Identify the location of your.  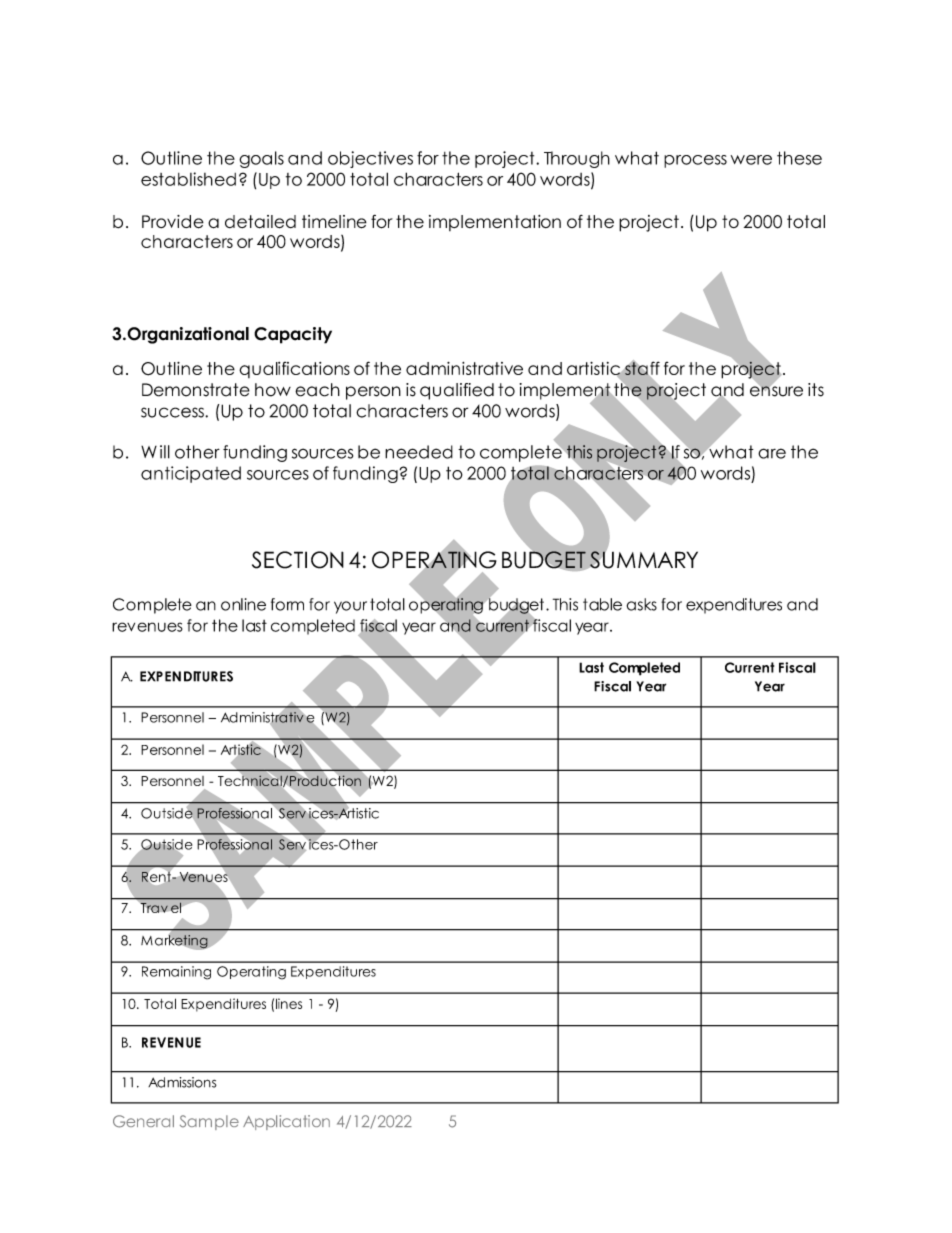
(350, 607).
